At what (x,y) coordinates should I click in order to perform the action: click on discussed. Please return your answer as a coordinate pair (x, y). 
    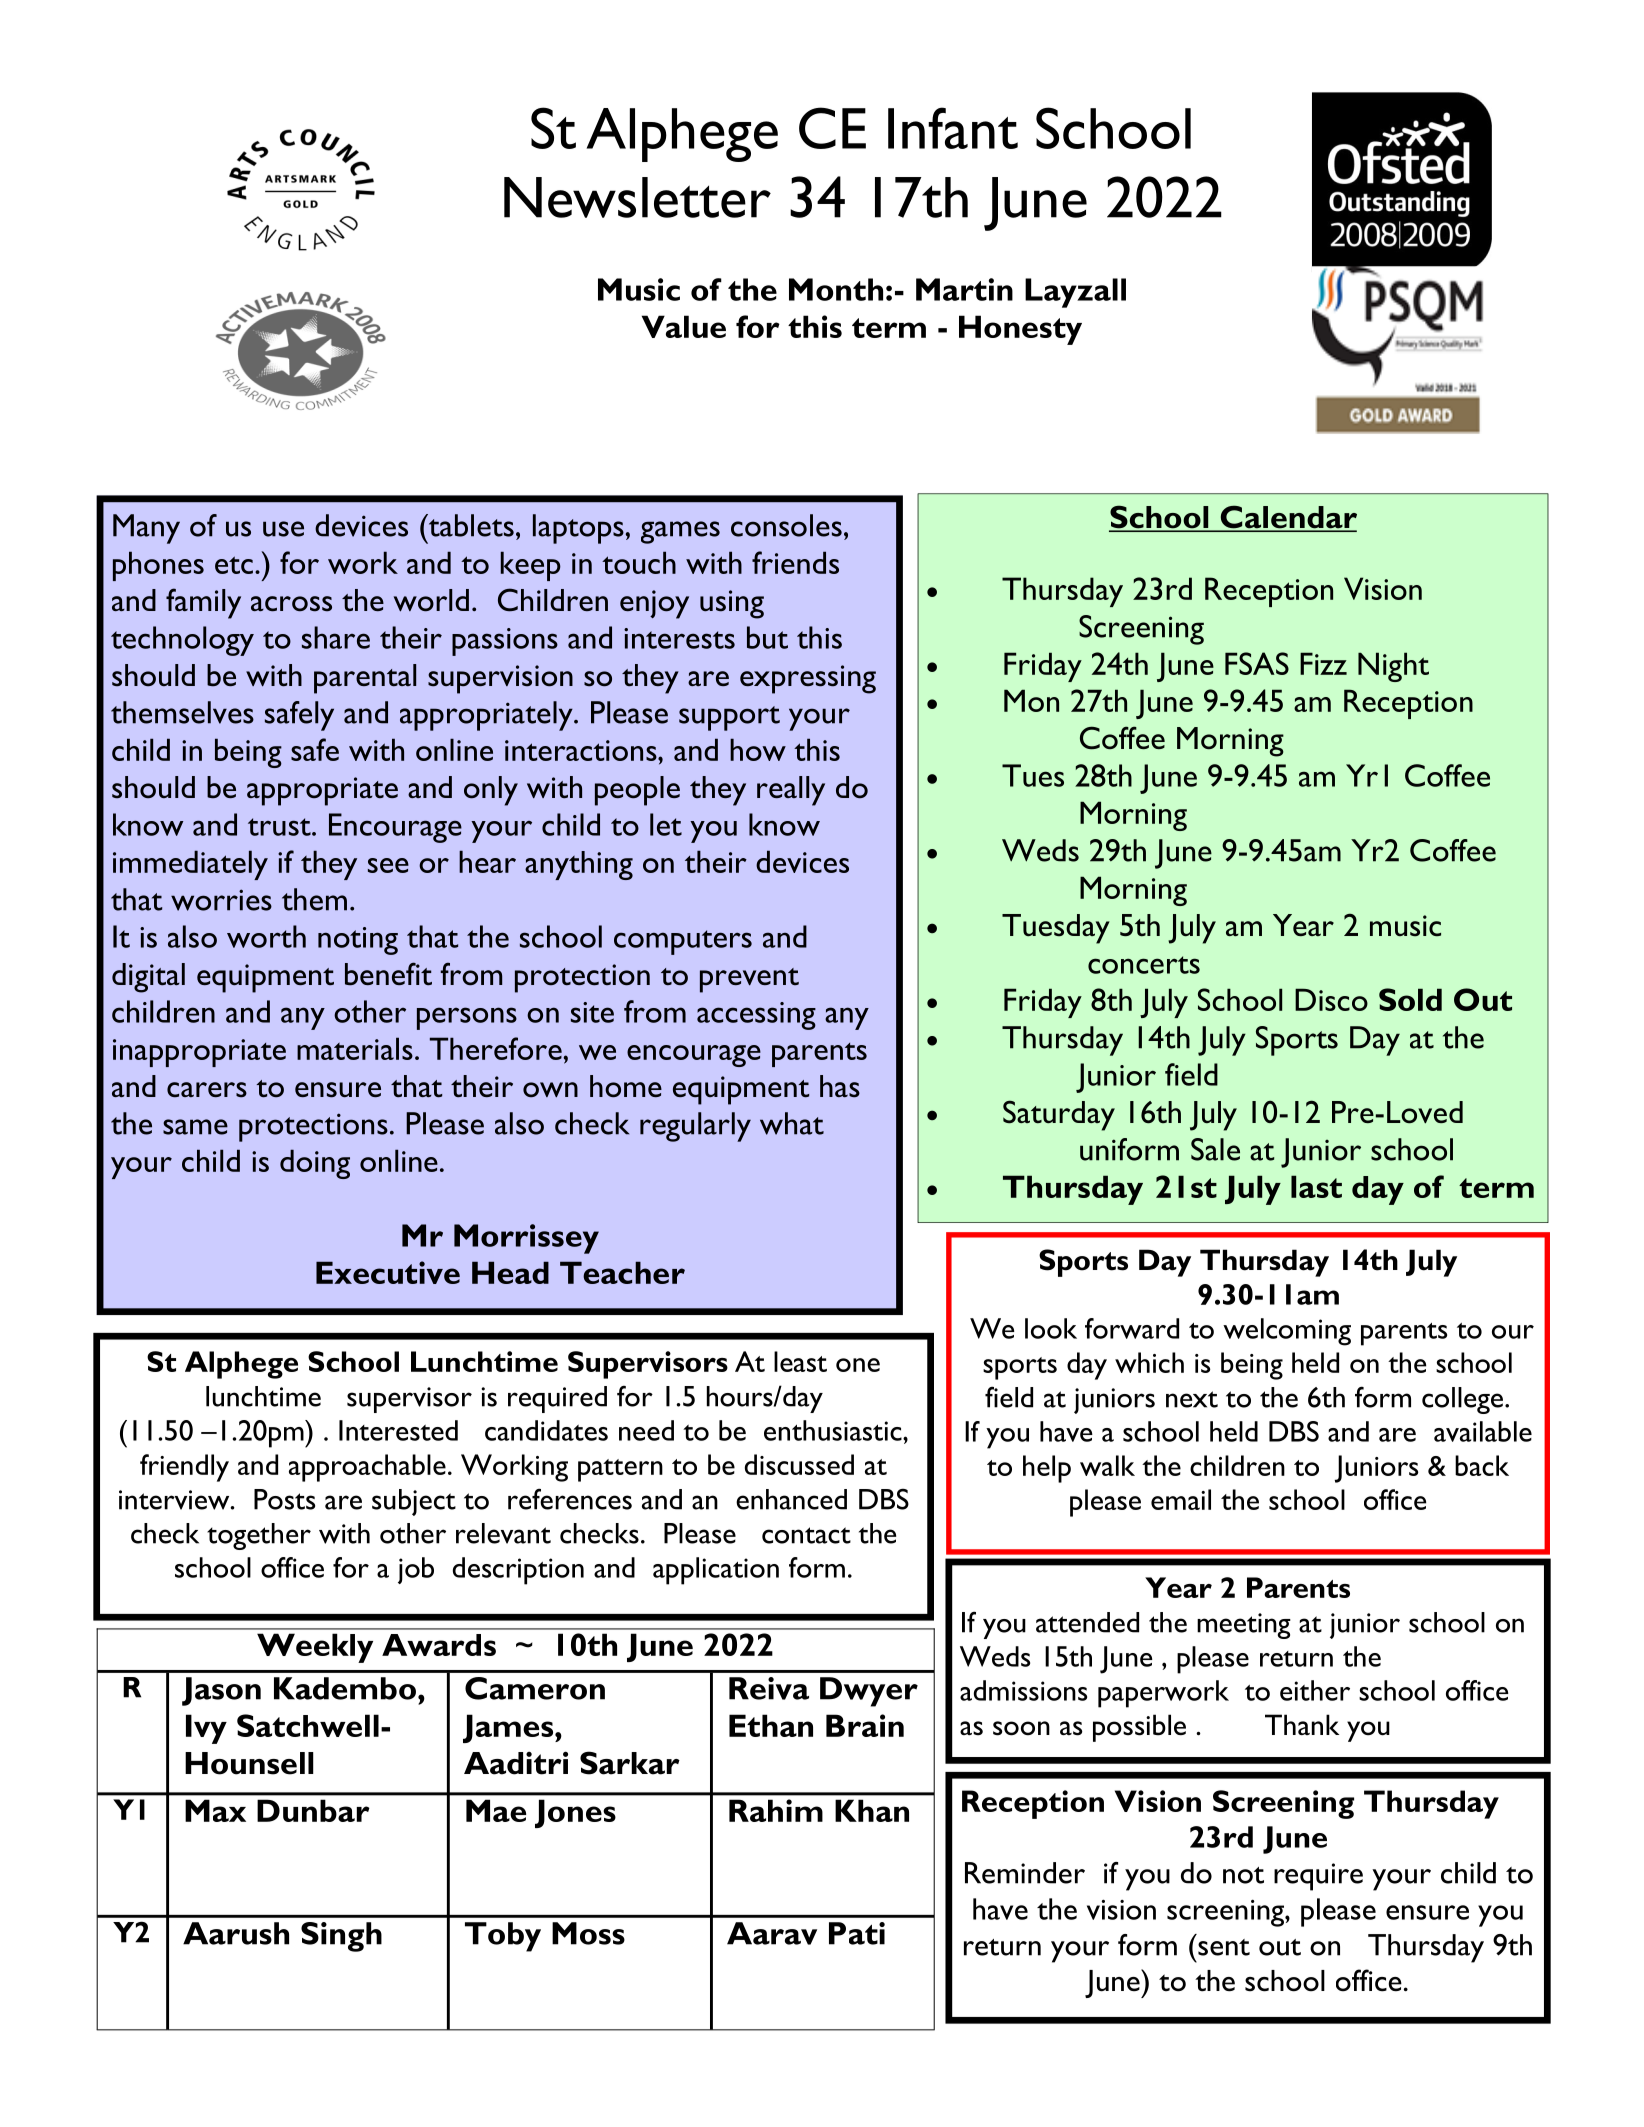
    Looking at the image, I should click on (799, 1464).
